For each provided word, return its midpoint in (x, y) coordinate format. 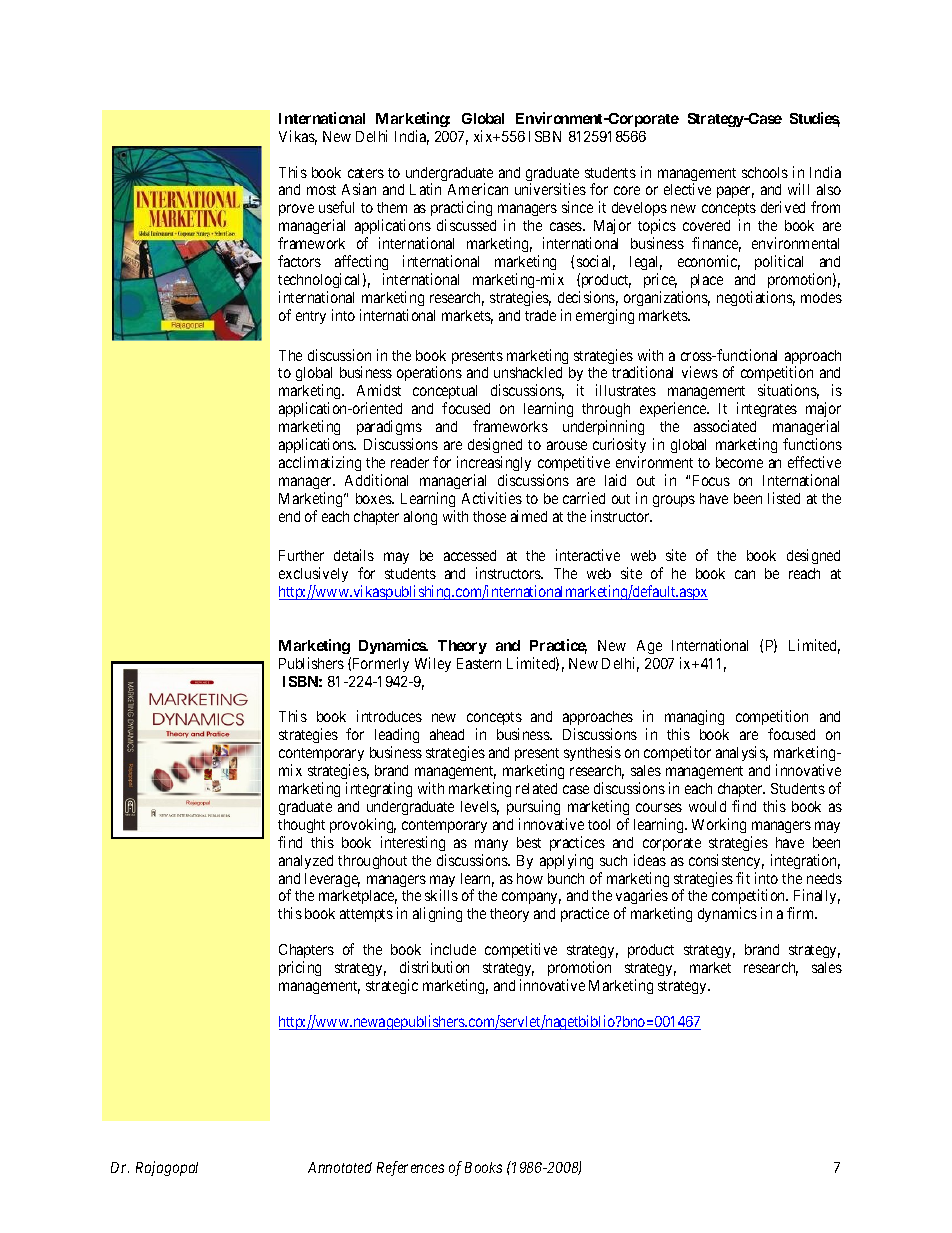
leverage (332, 880)
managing (694, 719)
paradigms (389, 429)
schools (765, 172)
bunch (566, 878)
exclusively (313, 576)
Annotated (340, 1167)
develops (639, 211)
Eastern (479, 663)
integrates (767, 409)
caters (366, 173)
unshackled (528, 372)
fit (743, 878)
